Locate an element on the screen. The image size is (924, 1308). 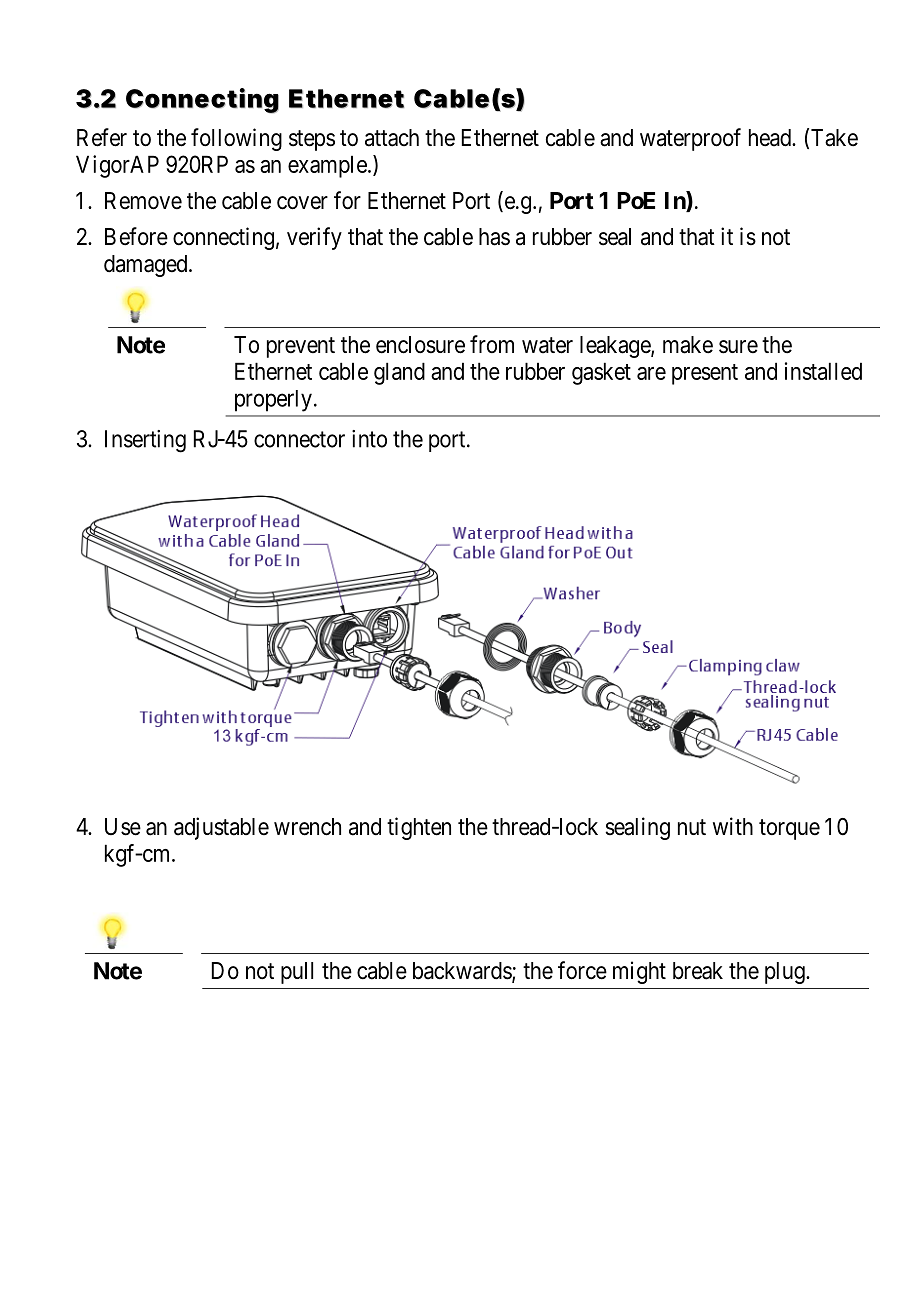
tighten is located at coordinates (419, 828).
